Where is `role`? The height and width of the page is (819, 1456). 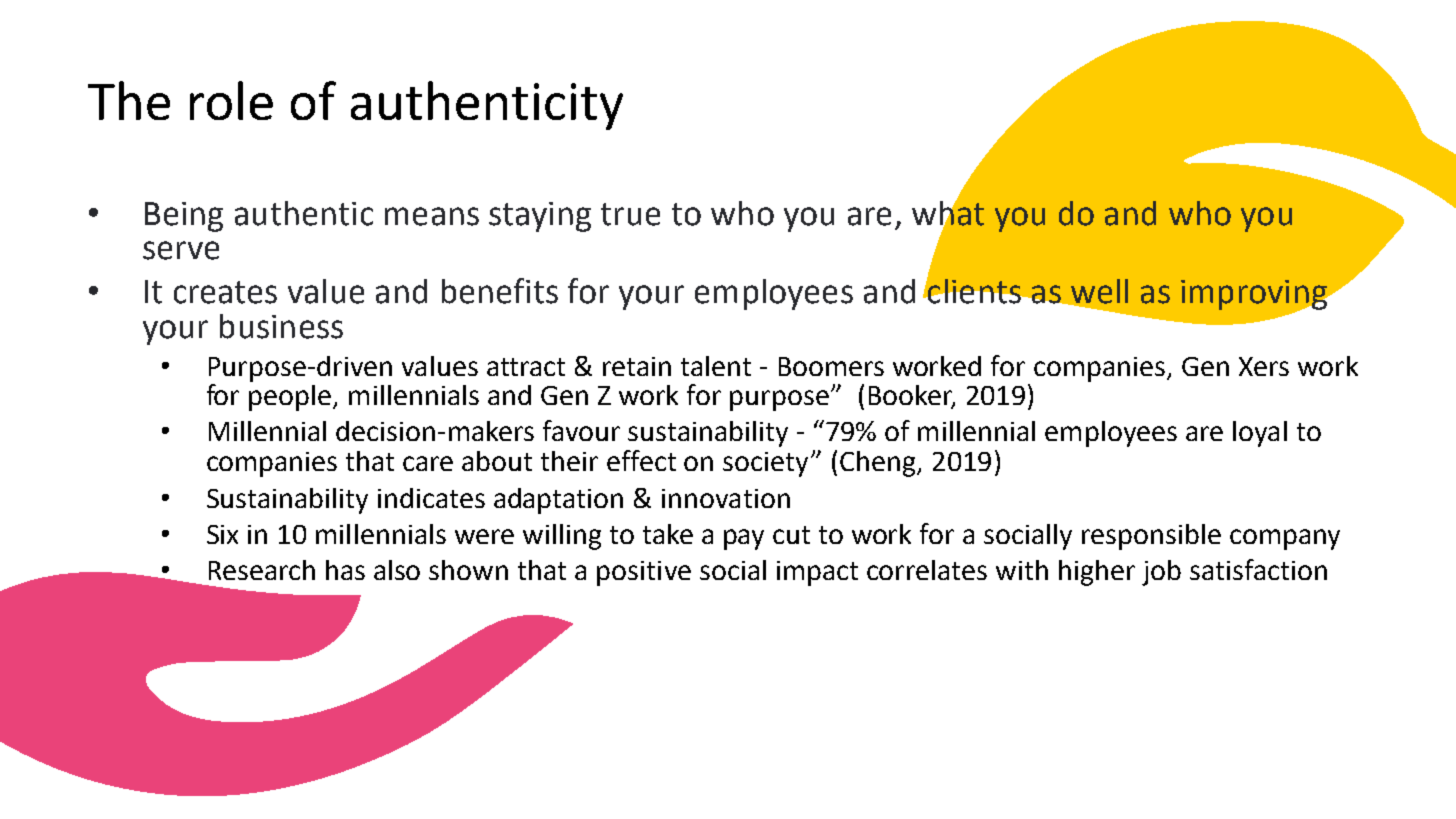 role is located at coordinates (231, 100).
